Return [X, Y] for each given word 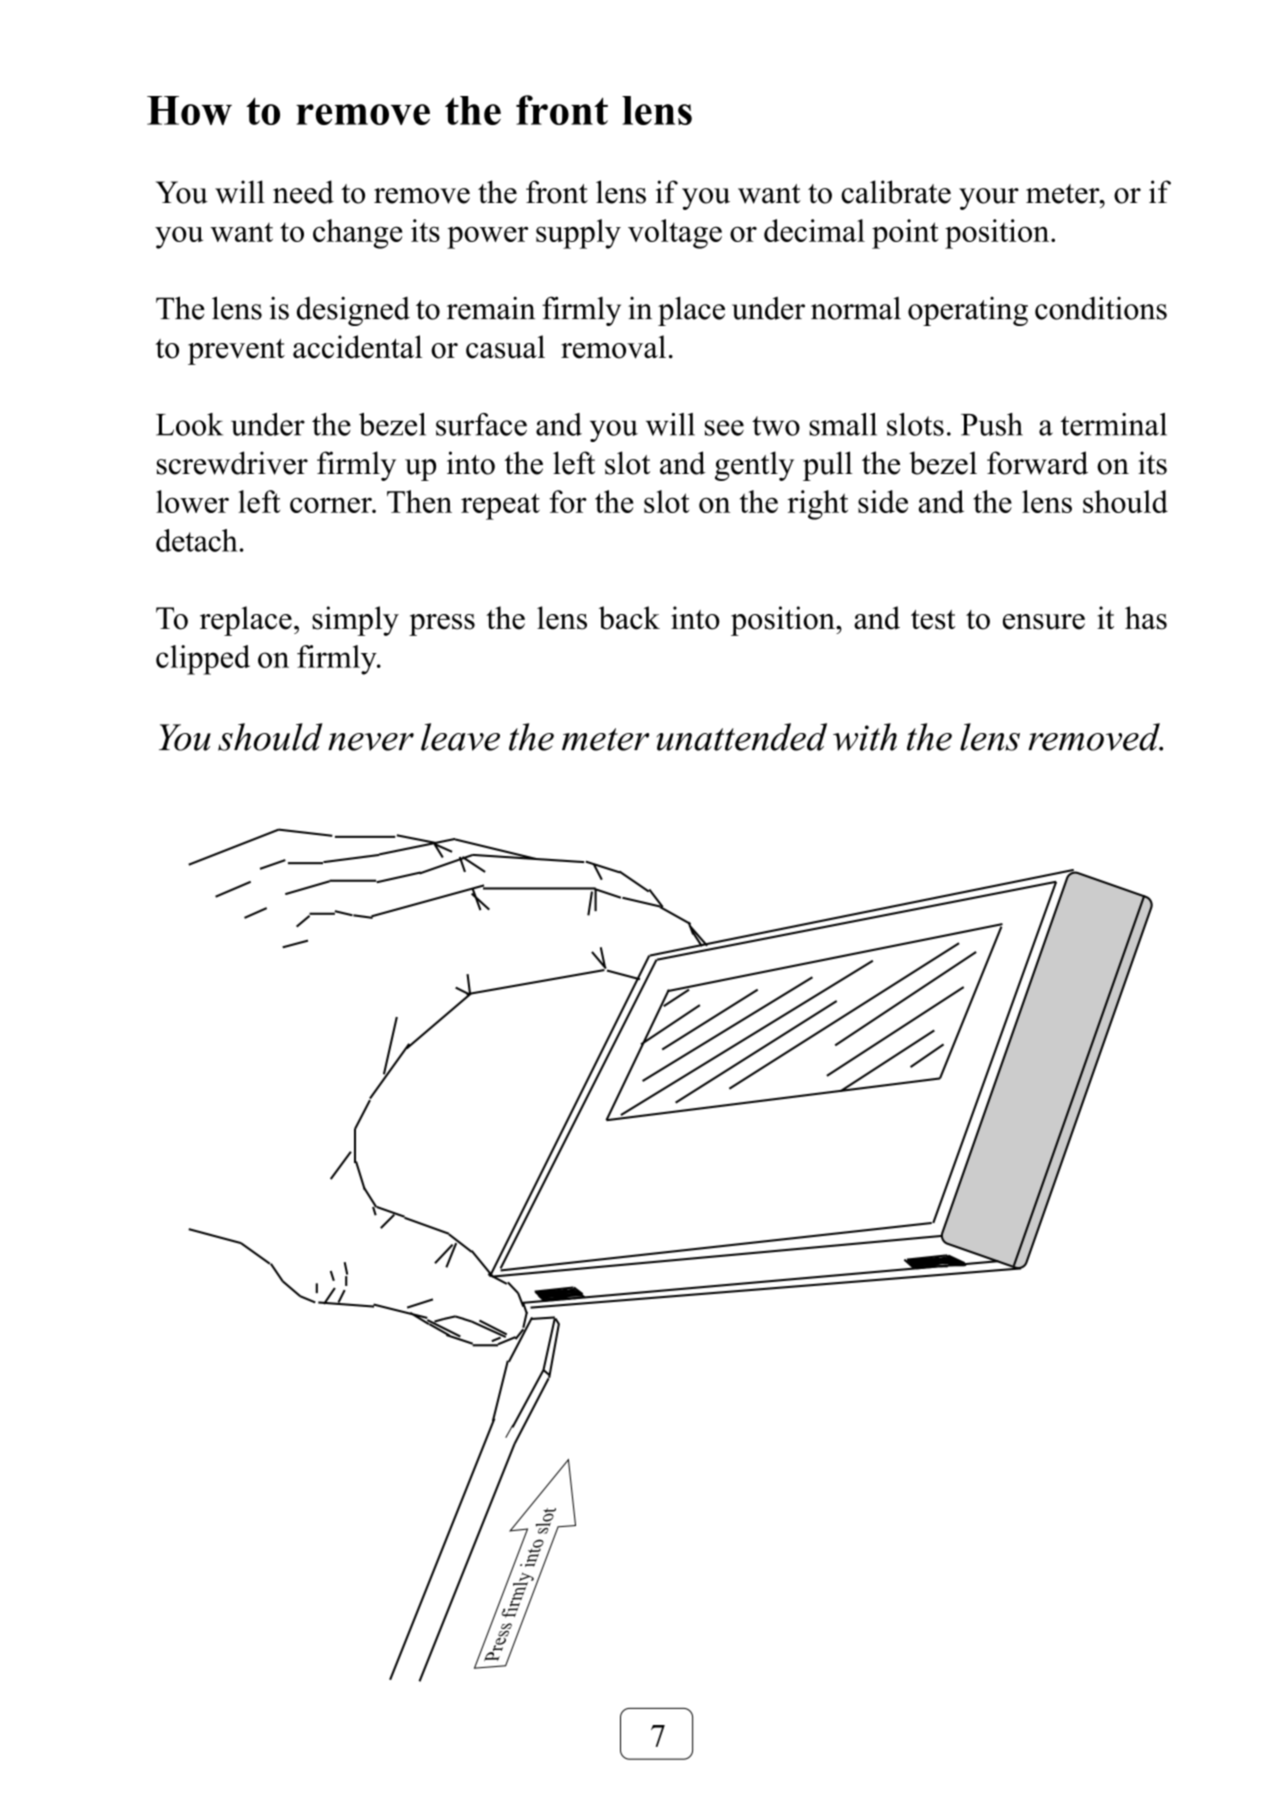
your [989, 199]
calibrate [896, 192]
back [629, 618]
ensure [1044, 622]
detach [197, 540]
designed [353, 311]
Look [189, 424]
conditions [1101, 308]
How [189, 110]
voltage [675, 234]
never [371, 742]
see [724, 428]
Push [992, 424]
